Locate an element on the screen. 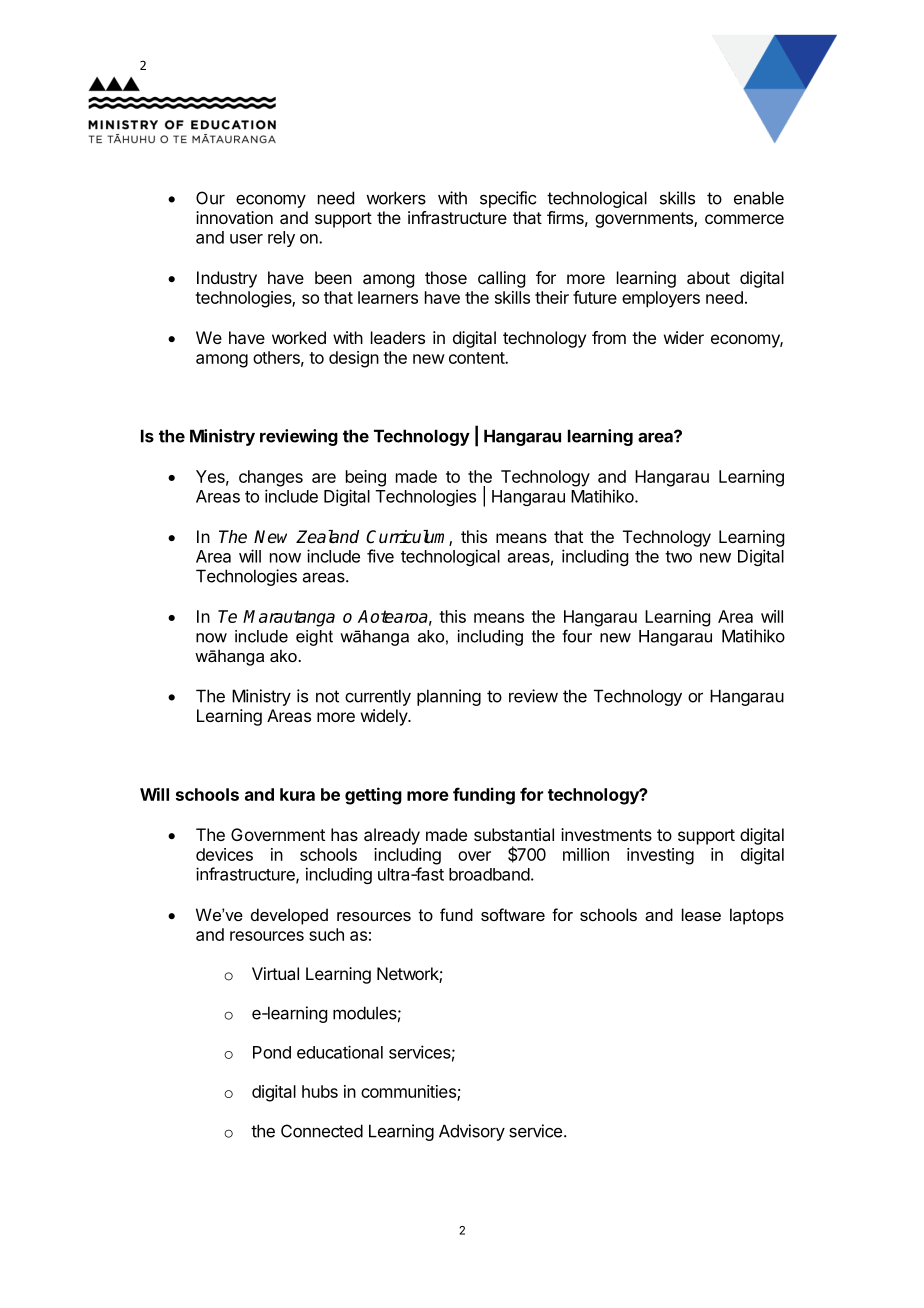 This screenshot has width=924, height=1308. rely is located at coordinates (281, 239).
